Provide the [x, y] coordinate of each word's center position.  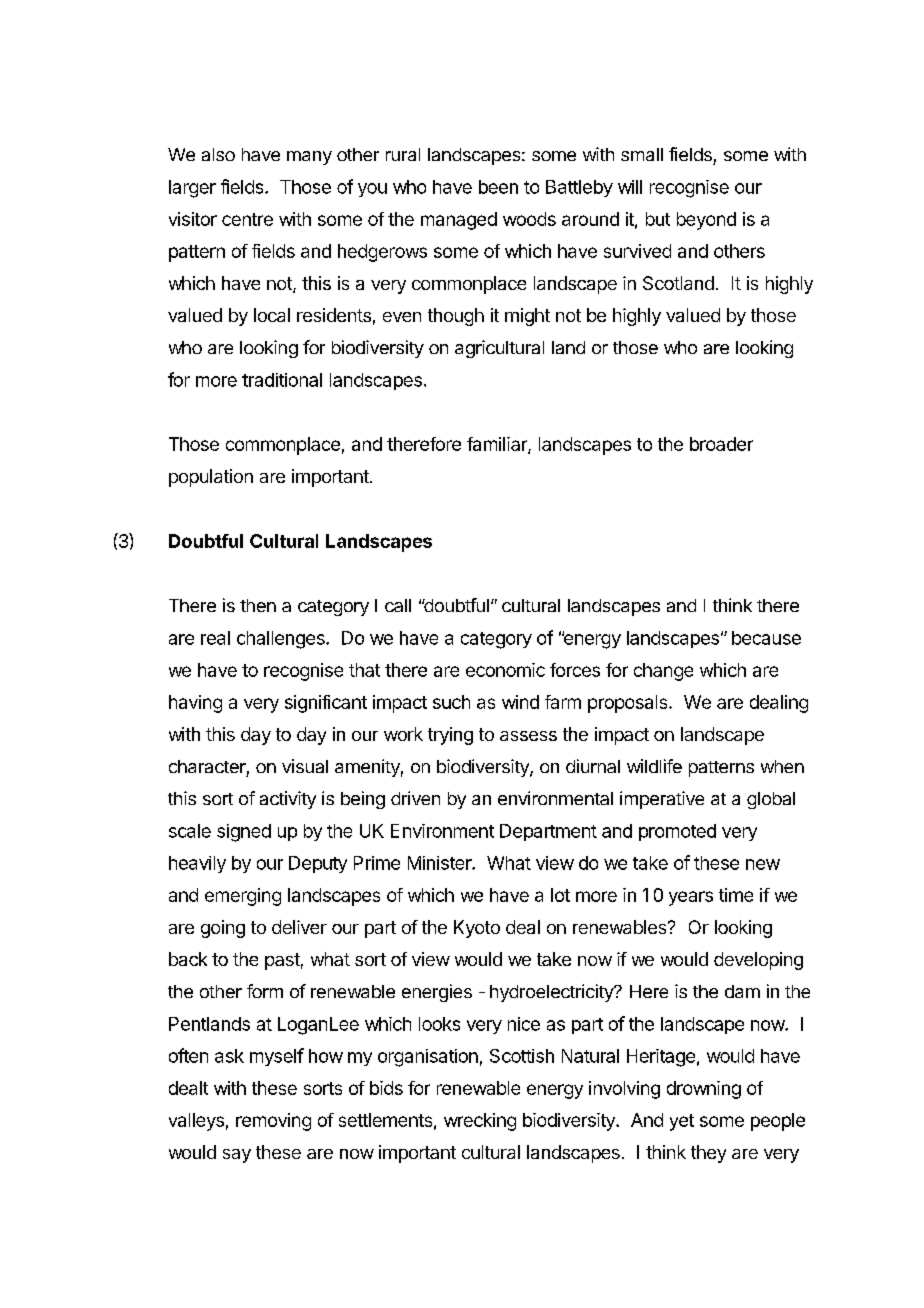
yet [682, 1122]
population [211, 478]
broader [721, 444]
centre [247, 219]
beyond [706, 221]
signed [244, 833]
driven [415, 798]
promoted [677, 832]
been [498, 187]
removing [273, 1122]
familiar [498, 445]
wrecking [480, 1122]
